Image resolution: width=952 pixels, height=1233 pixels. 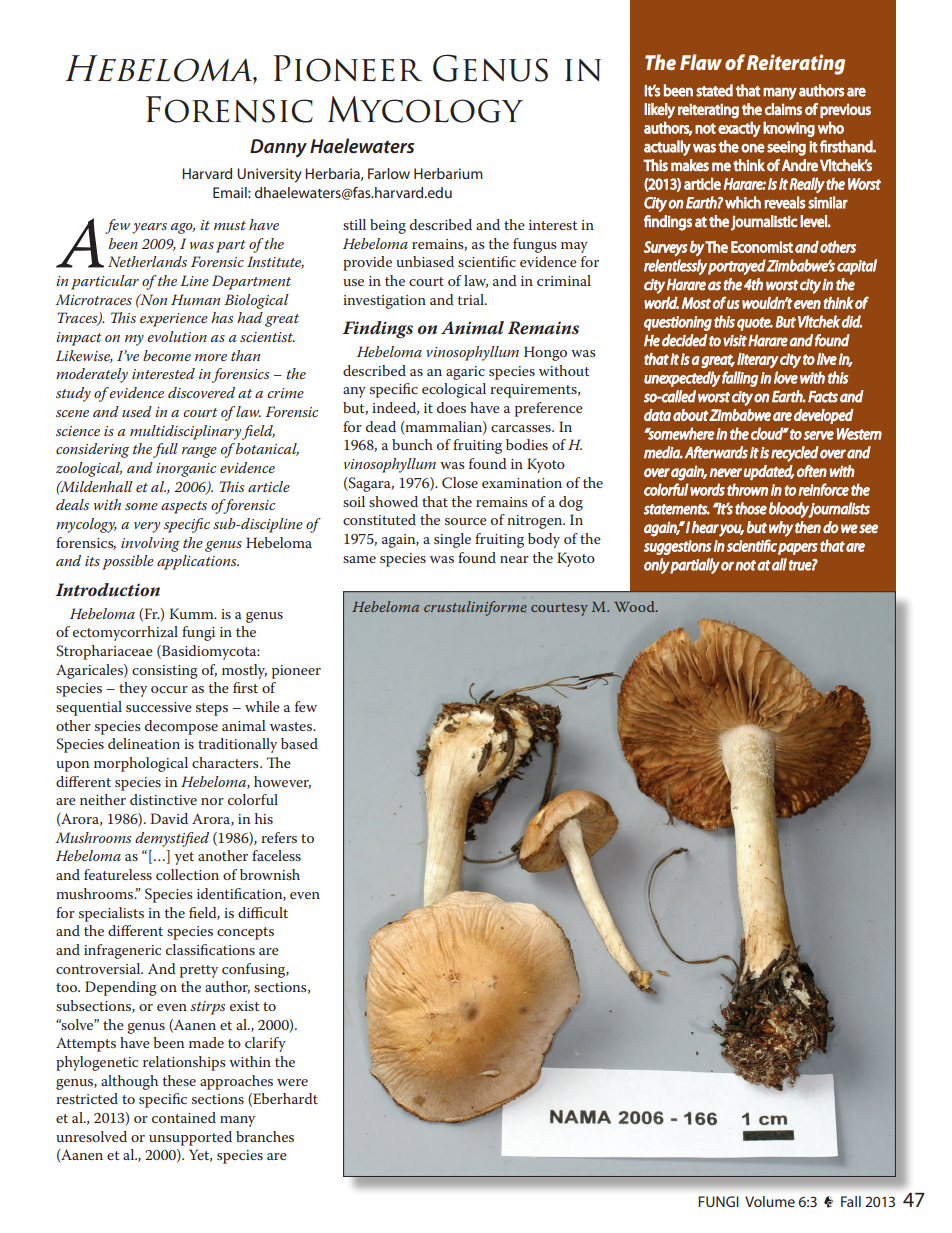 I want to click on Herbarium, so click(x=448, y=173).
